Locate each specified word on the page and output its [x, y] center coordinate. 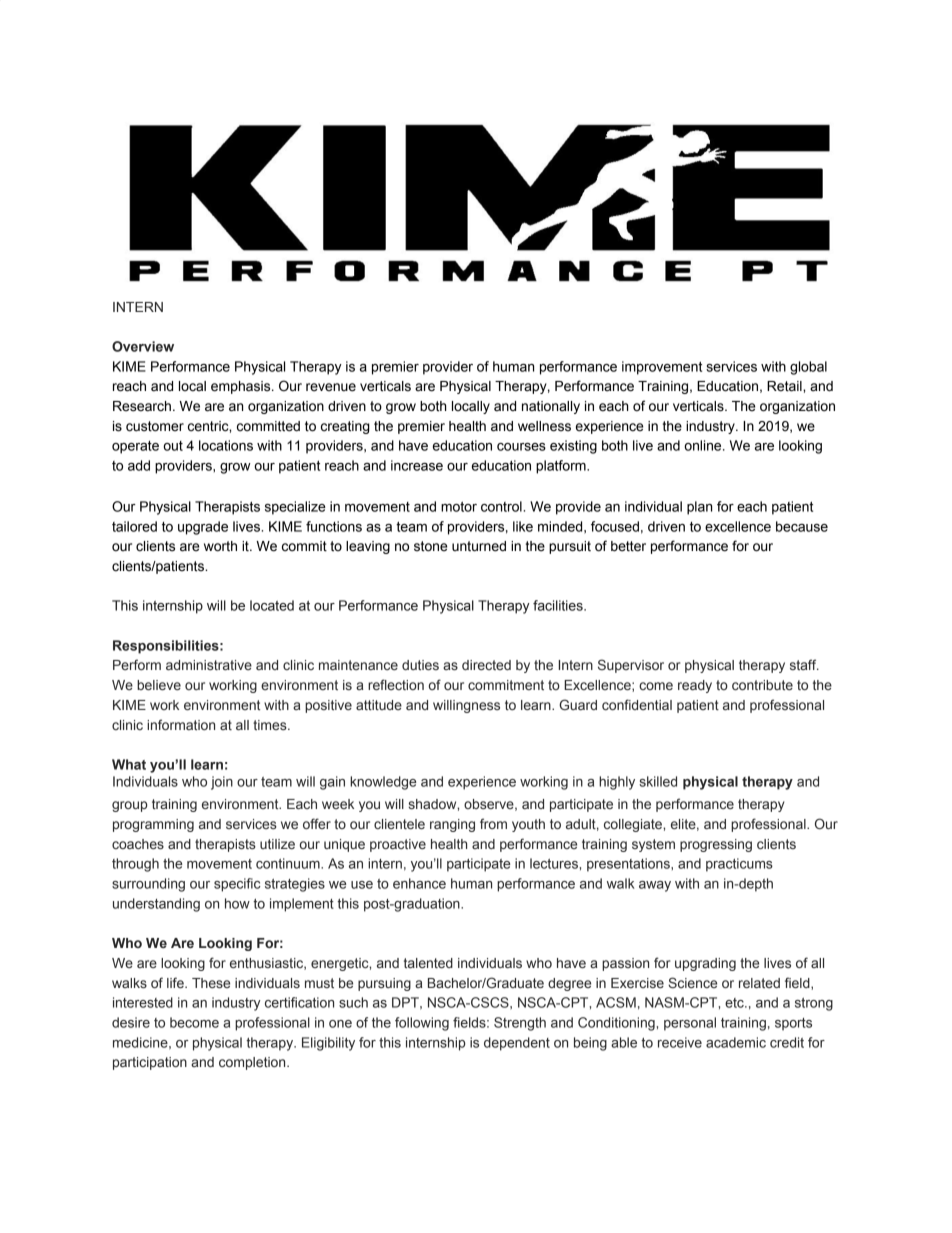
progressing [716, 845]
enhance [419, 883]
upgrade [203, 528]
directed [486, 665]
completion [253, 1063]
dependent [517, 1044]
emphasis [242, 387]
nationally [551, 407]
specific [237, 885]
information [181, 724]
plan [699, 508]
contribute [762, 685]
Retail [785, 386]
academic [736, 1042]
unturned [479, 546]
